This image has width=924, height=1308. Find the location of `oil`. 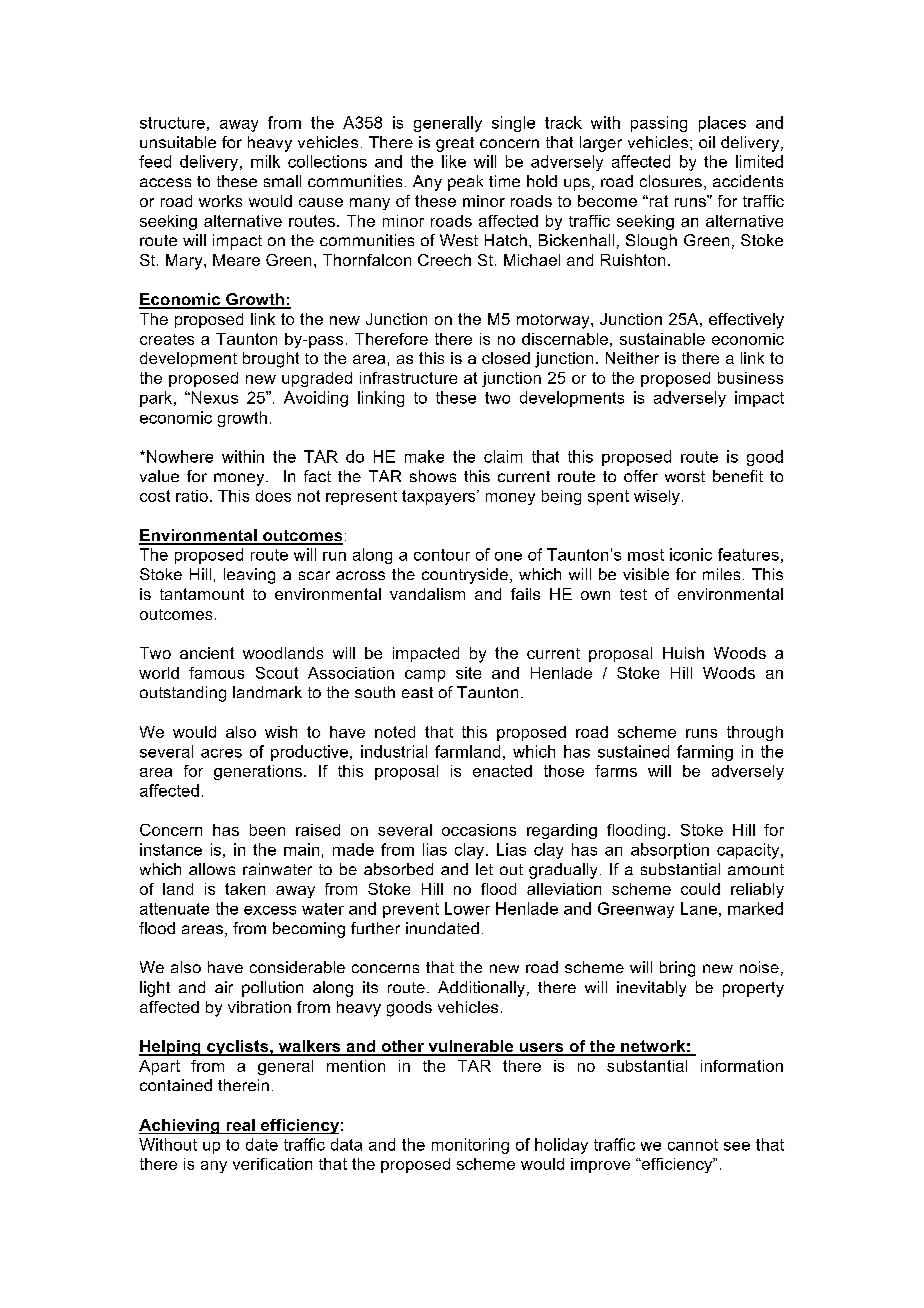

oil is located at coordinates (707, 142).
